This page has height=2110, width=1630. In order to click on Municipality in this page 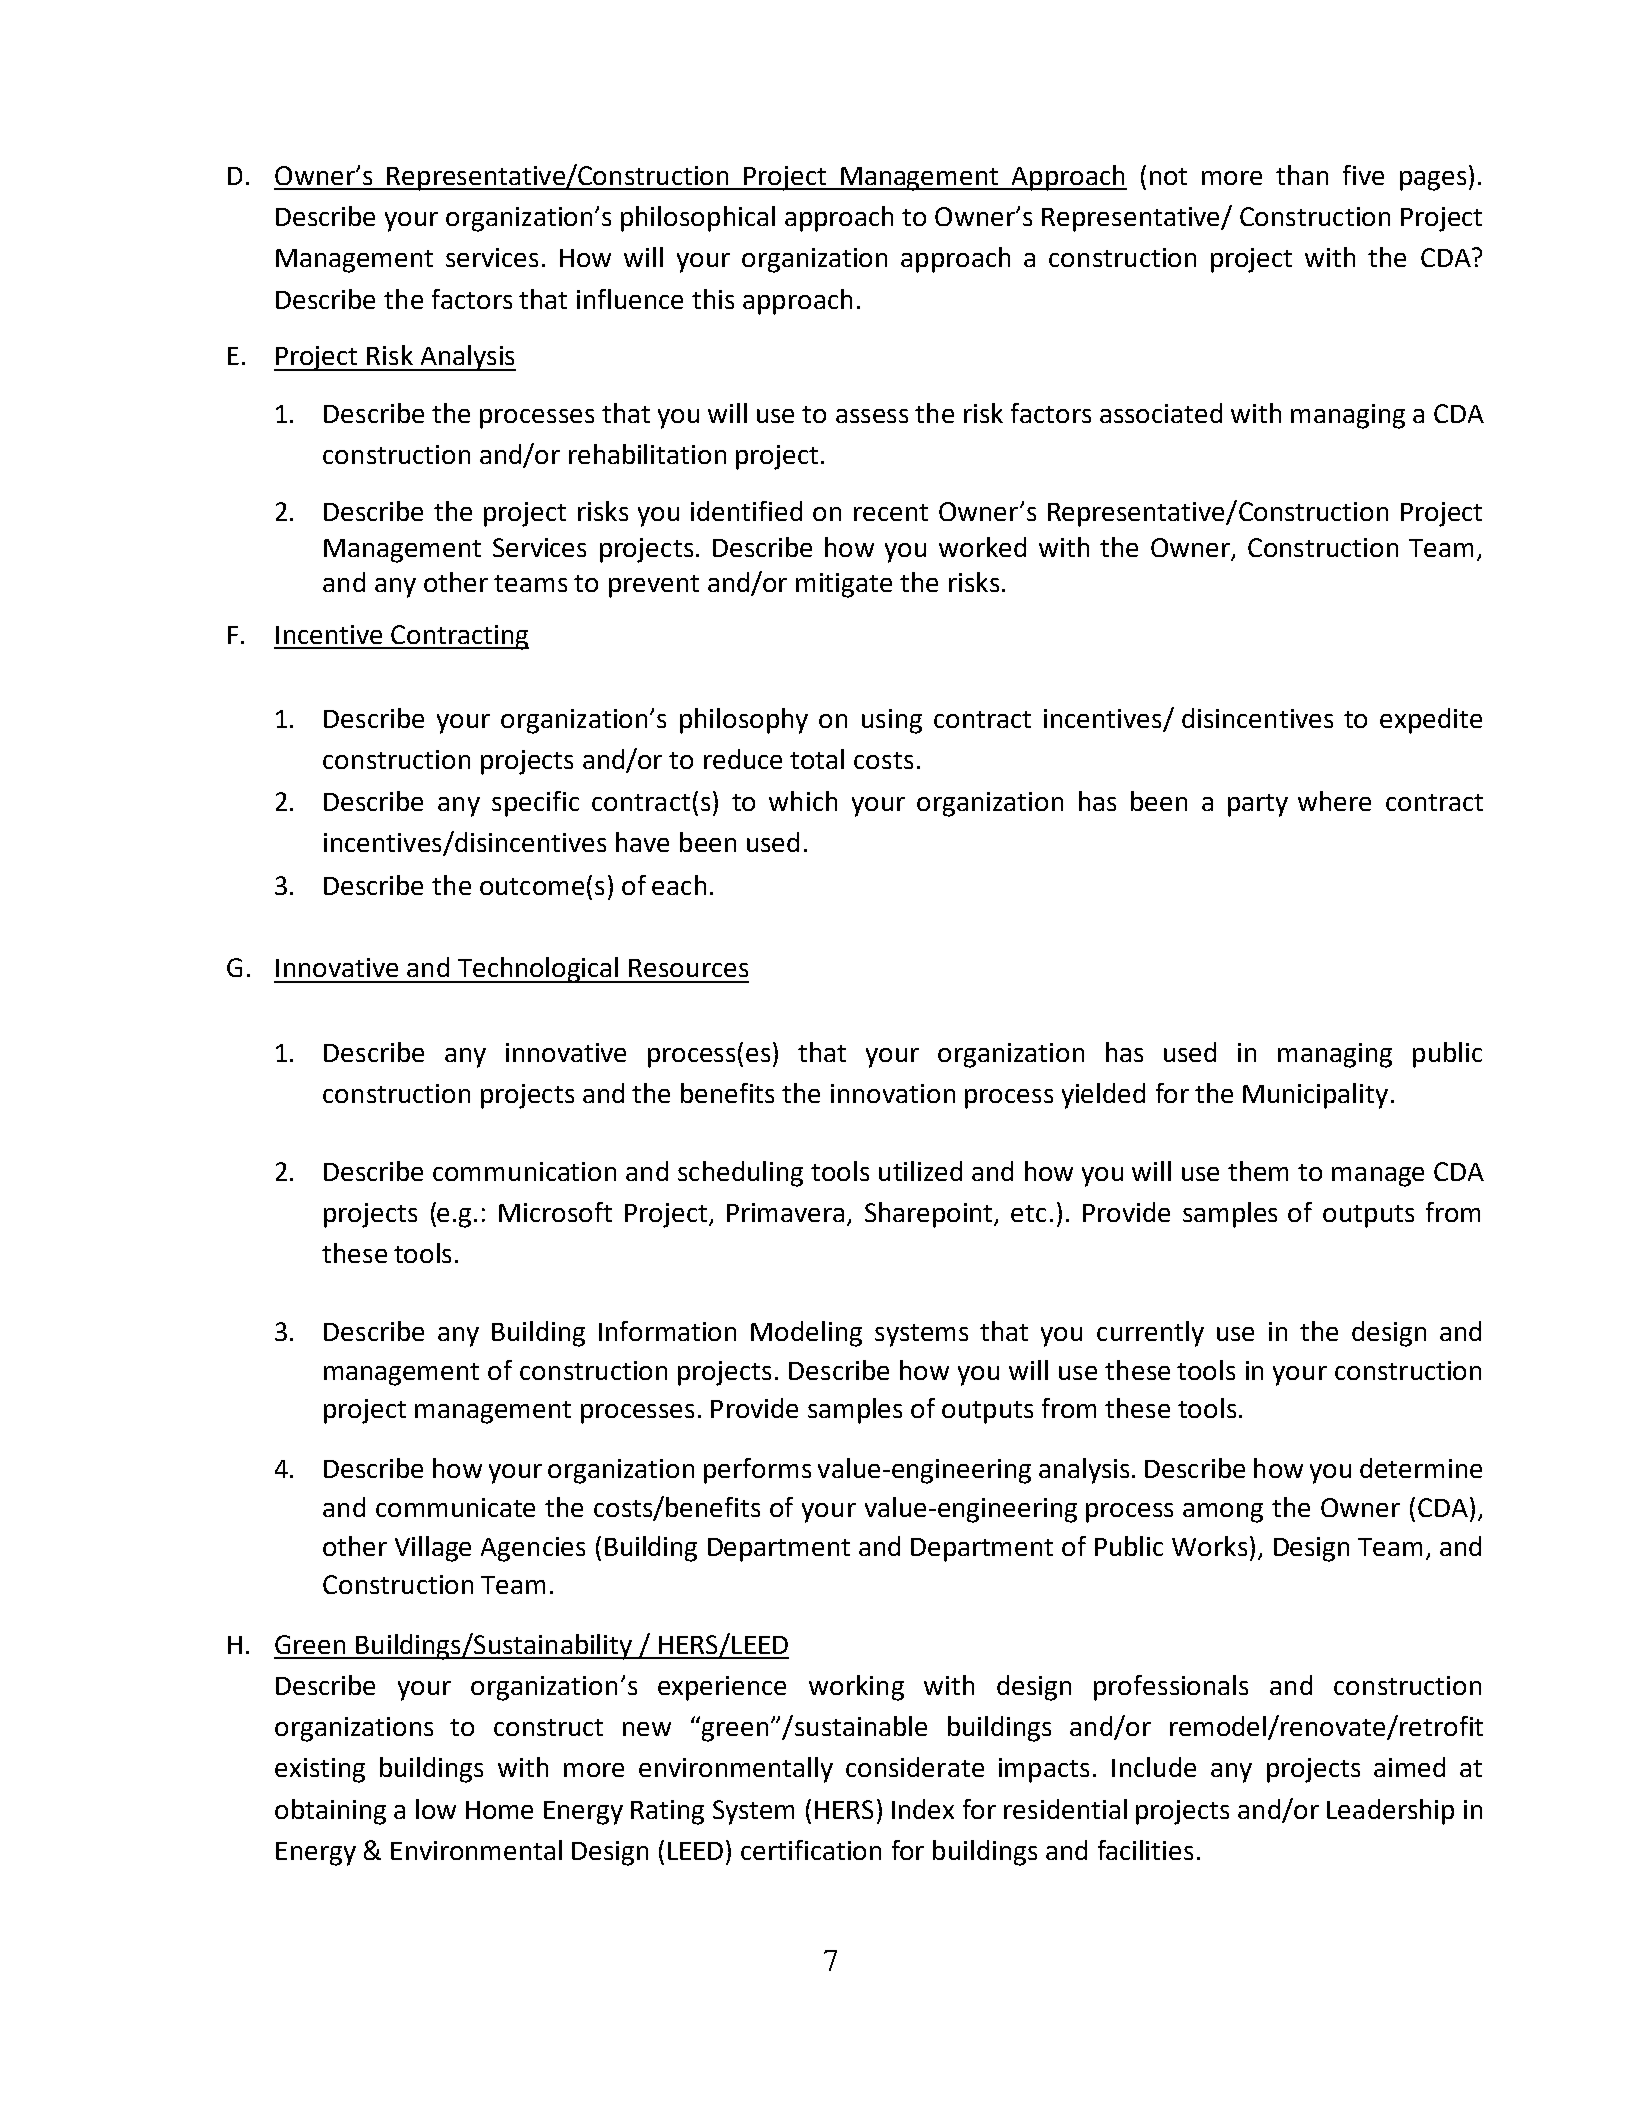, I will do `click(1315, 1096)`.
